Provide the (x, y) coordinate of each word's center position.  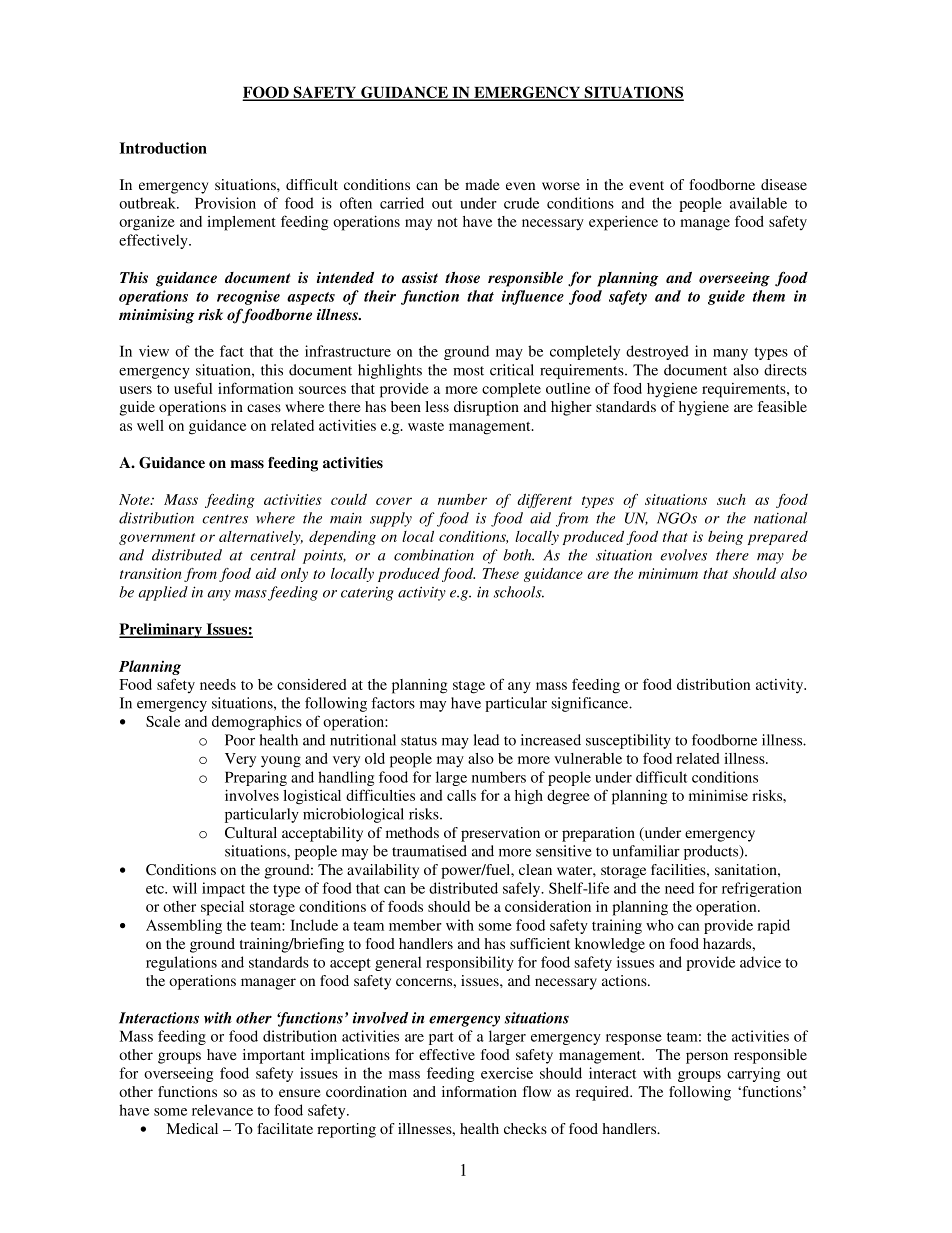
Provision (225, 203)
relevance (222, 1110)
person (707, 1058)
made (482, 184)
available (758, 203)
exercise (507, 1073)
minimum (668, 573)
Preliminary (162, 630)
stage (469, 687)
